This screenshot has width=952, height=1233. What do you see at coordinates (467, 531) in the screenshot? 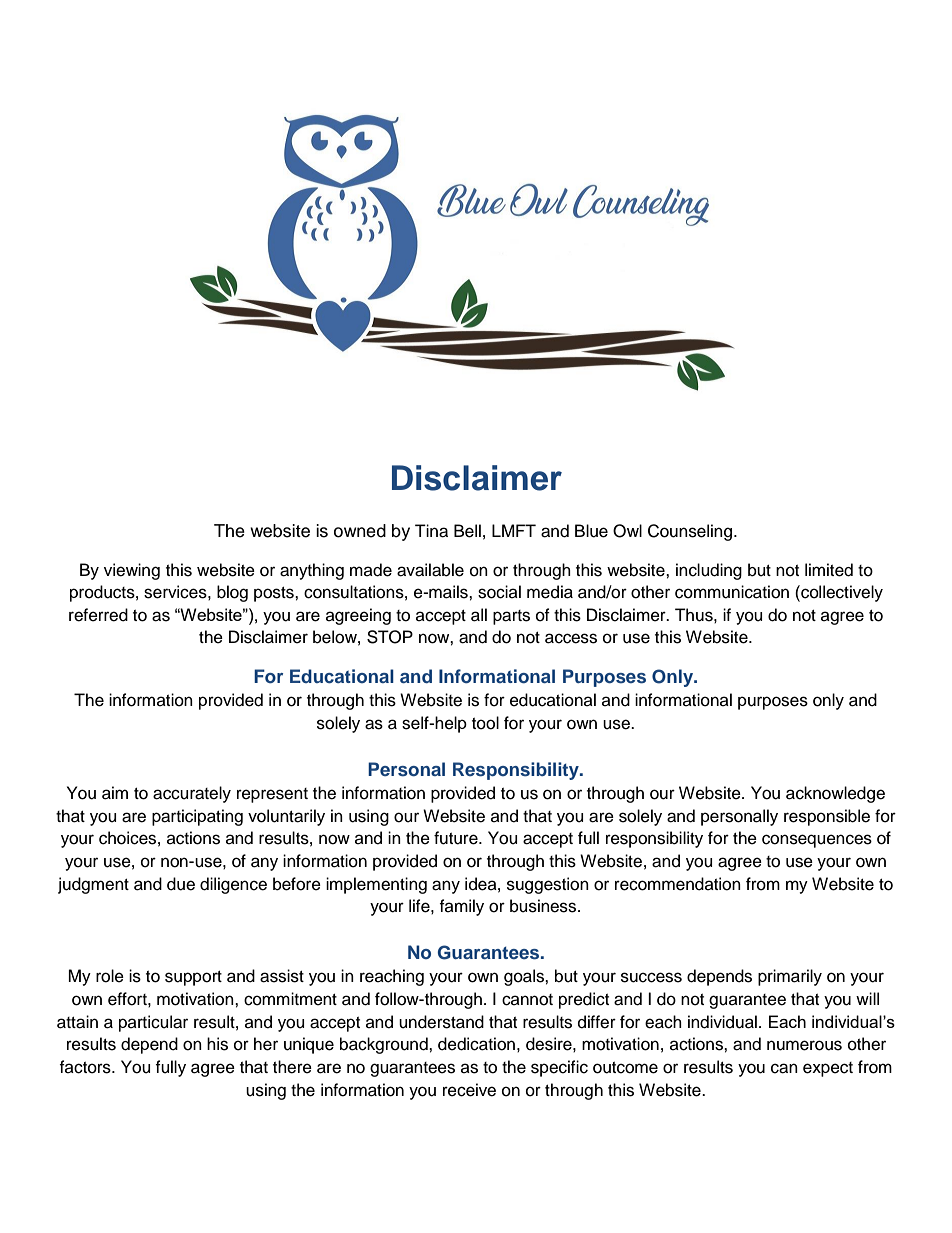
I see `Bell` at bounding box center [467, 531].
